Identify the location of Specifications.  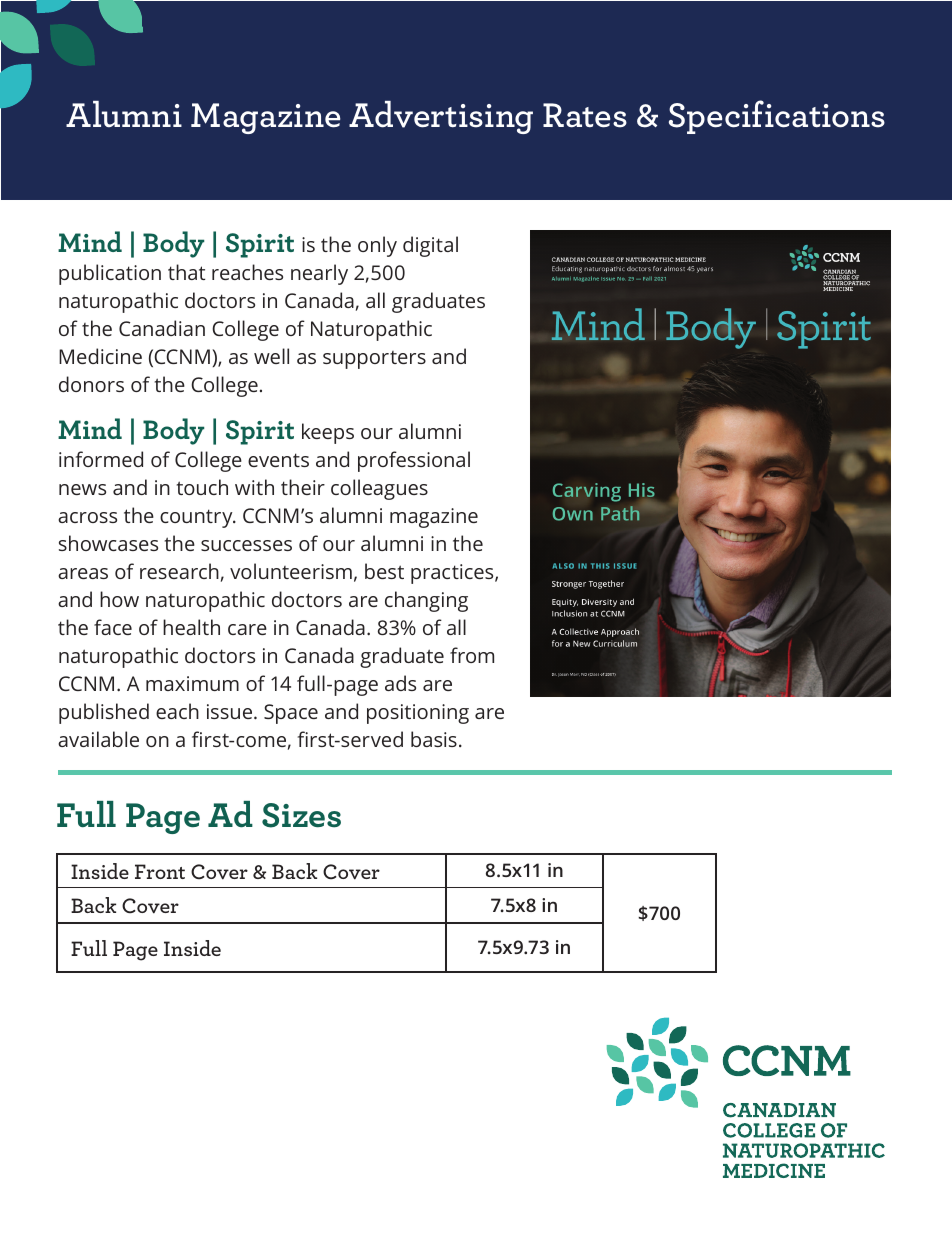
(777, 117).
